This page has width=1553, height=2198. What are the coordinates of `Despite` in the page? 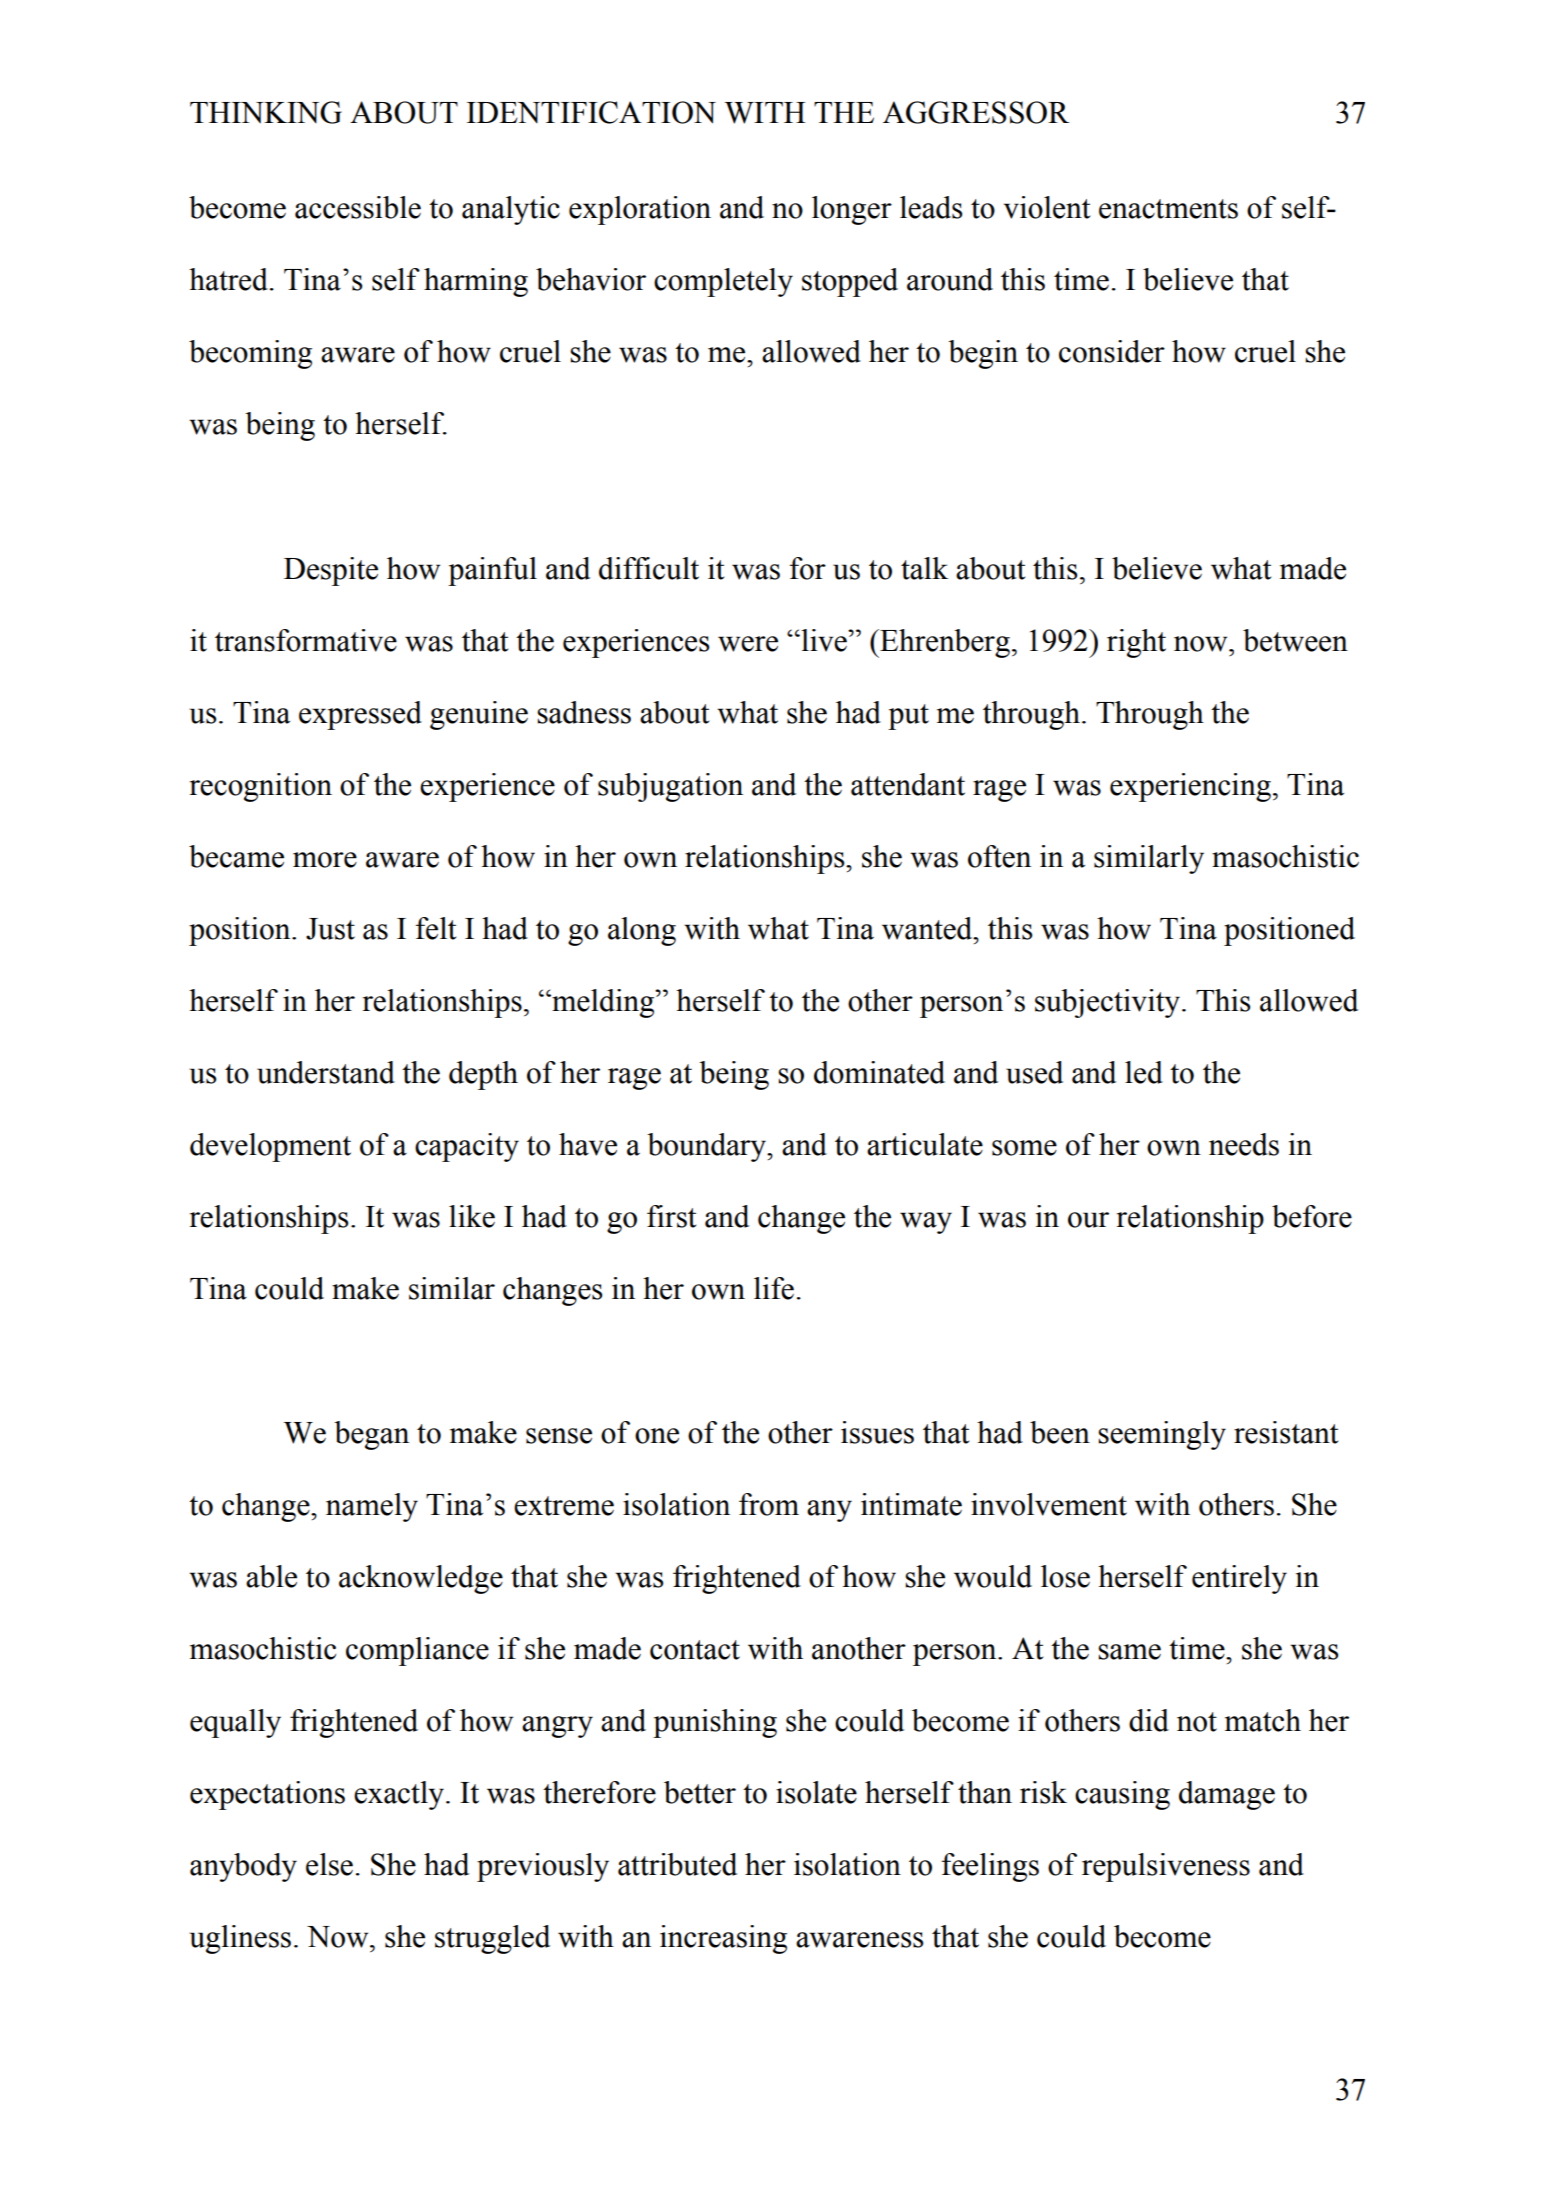 It's located at (331, 571).
